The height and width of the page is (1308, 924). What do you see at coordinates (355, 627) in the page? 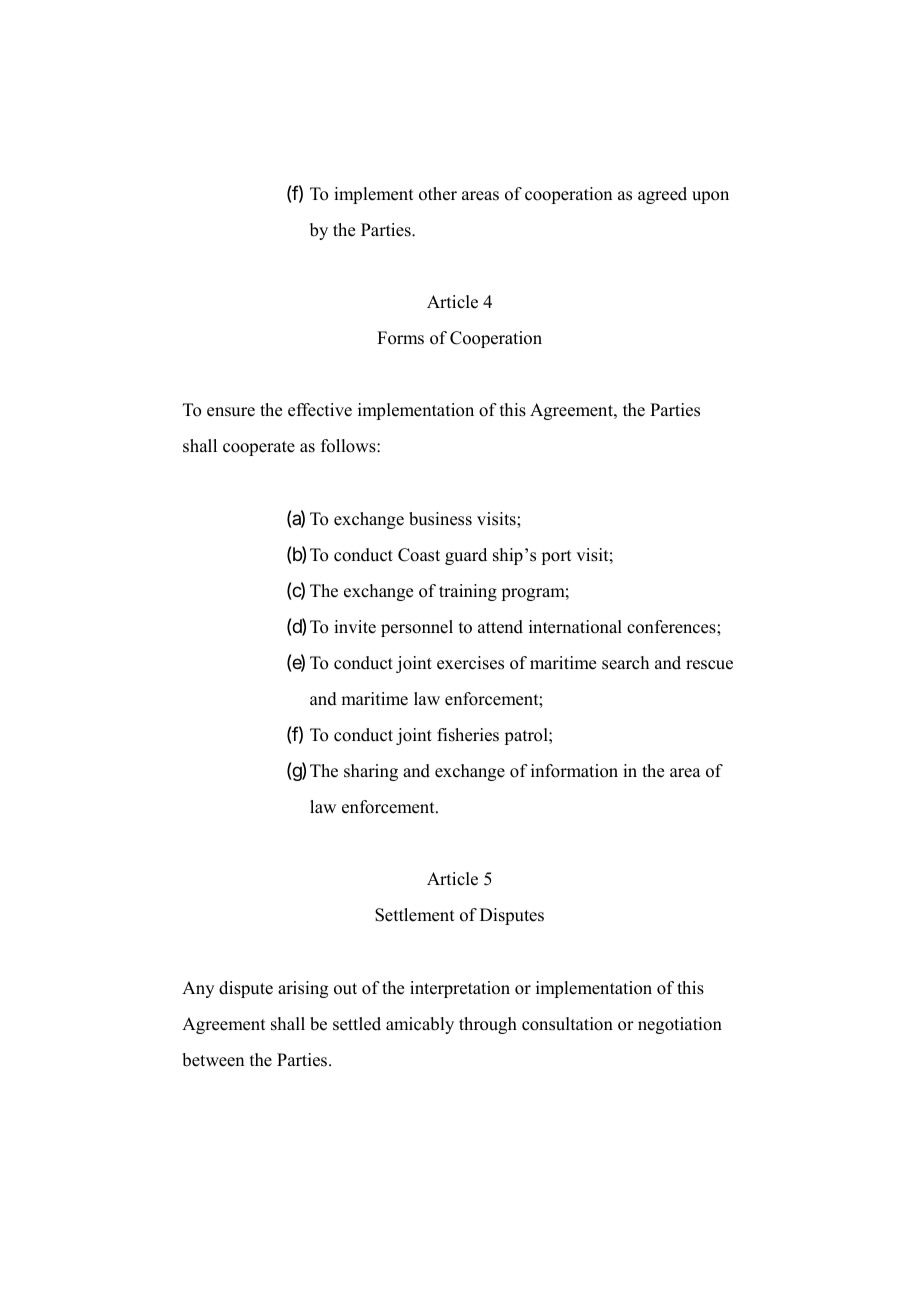
I see `invite` at bounding box center [355, 627].
